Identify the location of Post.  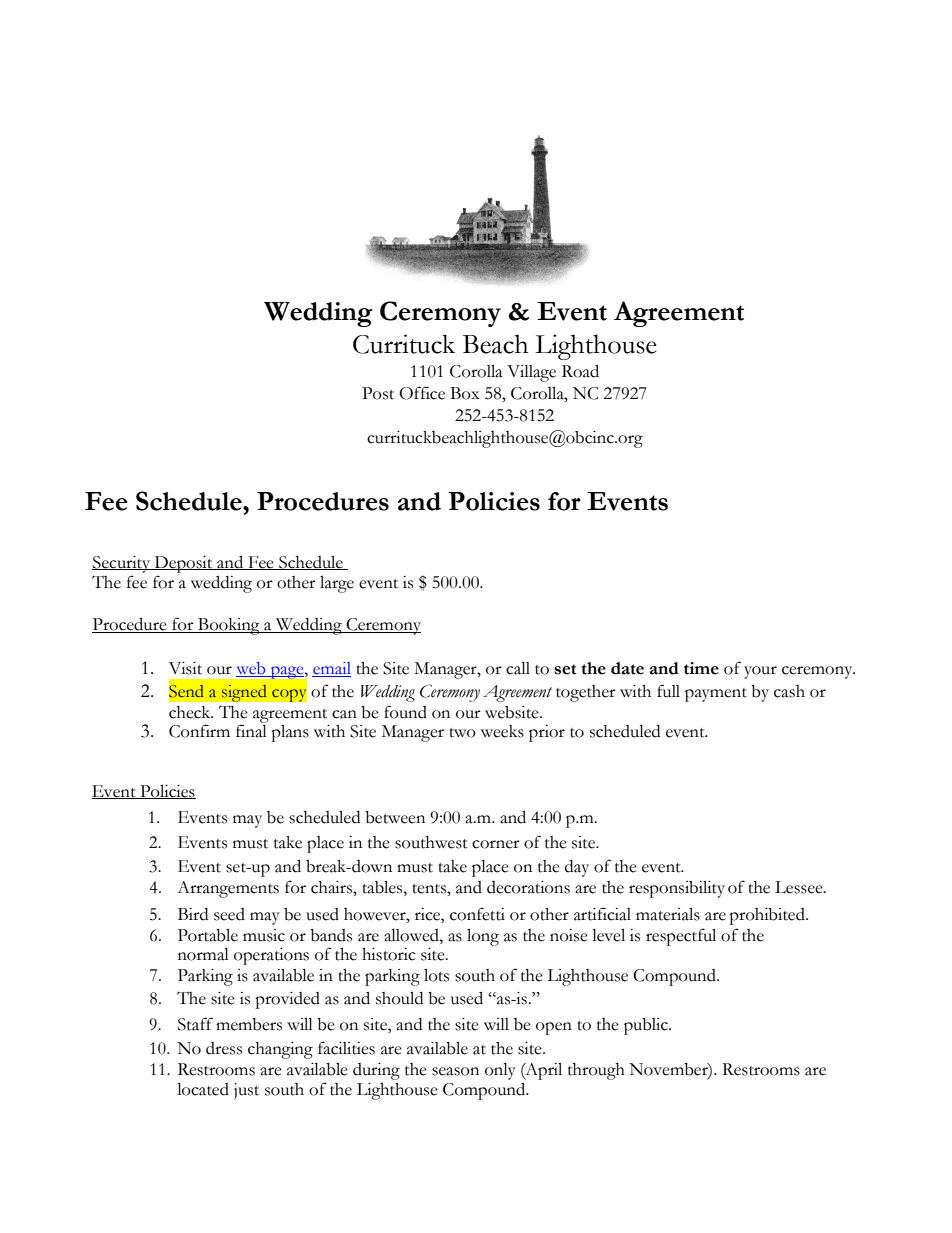
(378, 393).
